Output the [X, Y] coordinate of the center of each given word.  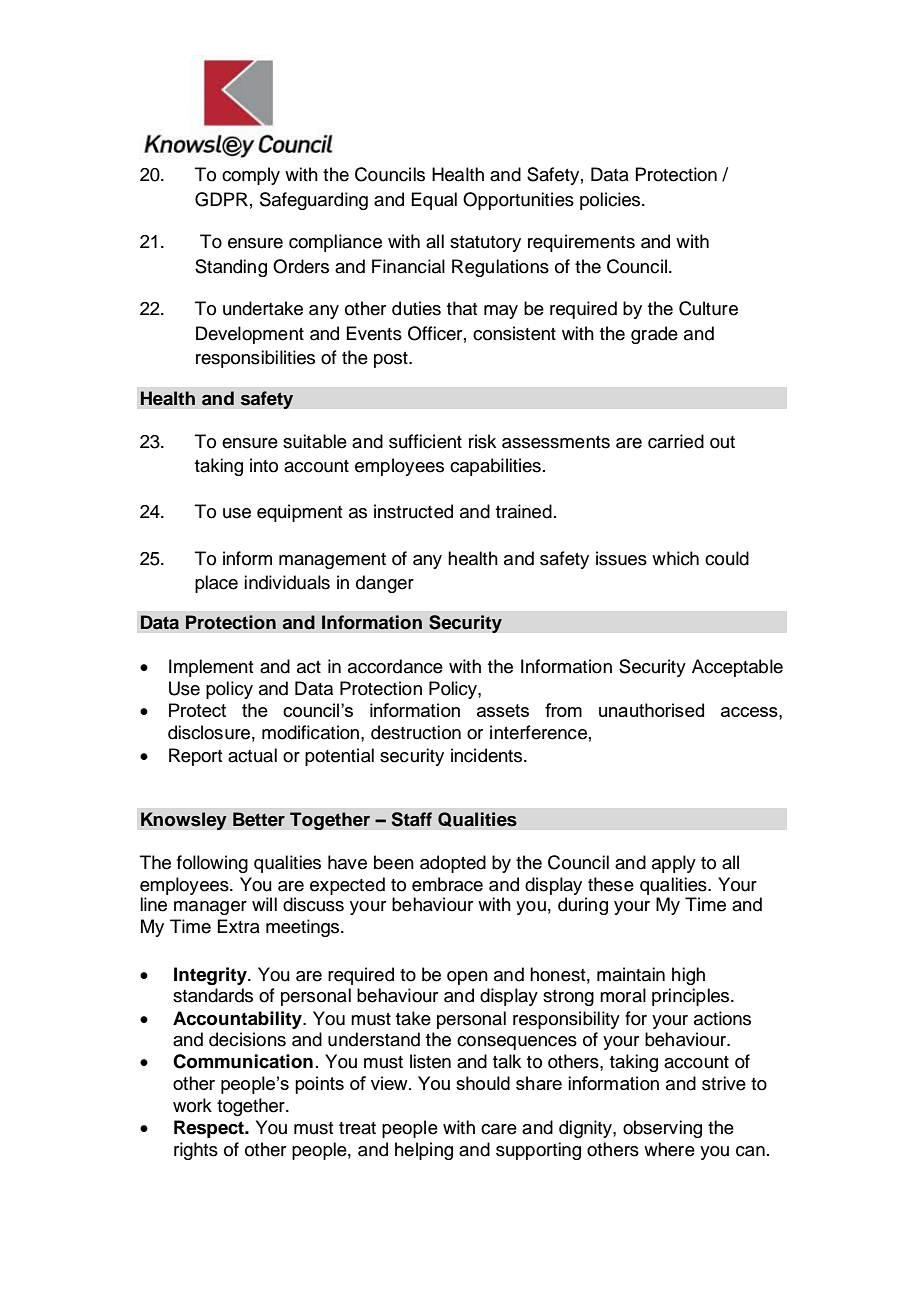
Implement [211, 668]
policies [611, 201]
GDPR [221, 199]
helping [424, 1151]
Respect [210, 1129]
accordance [395, 666]
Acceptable [737, 668]
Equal [434, 201]
